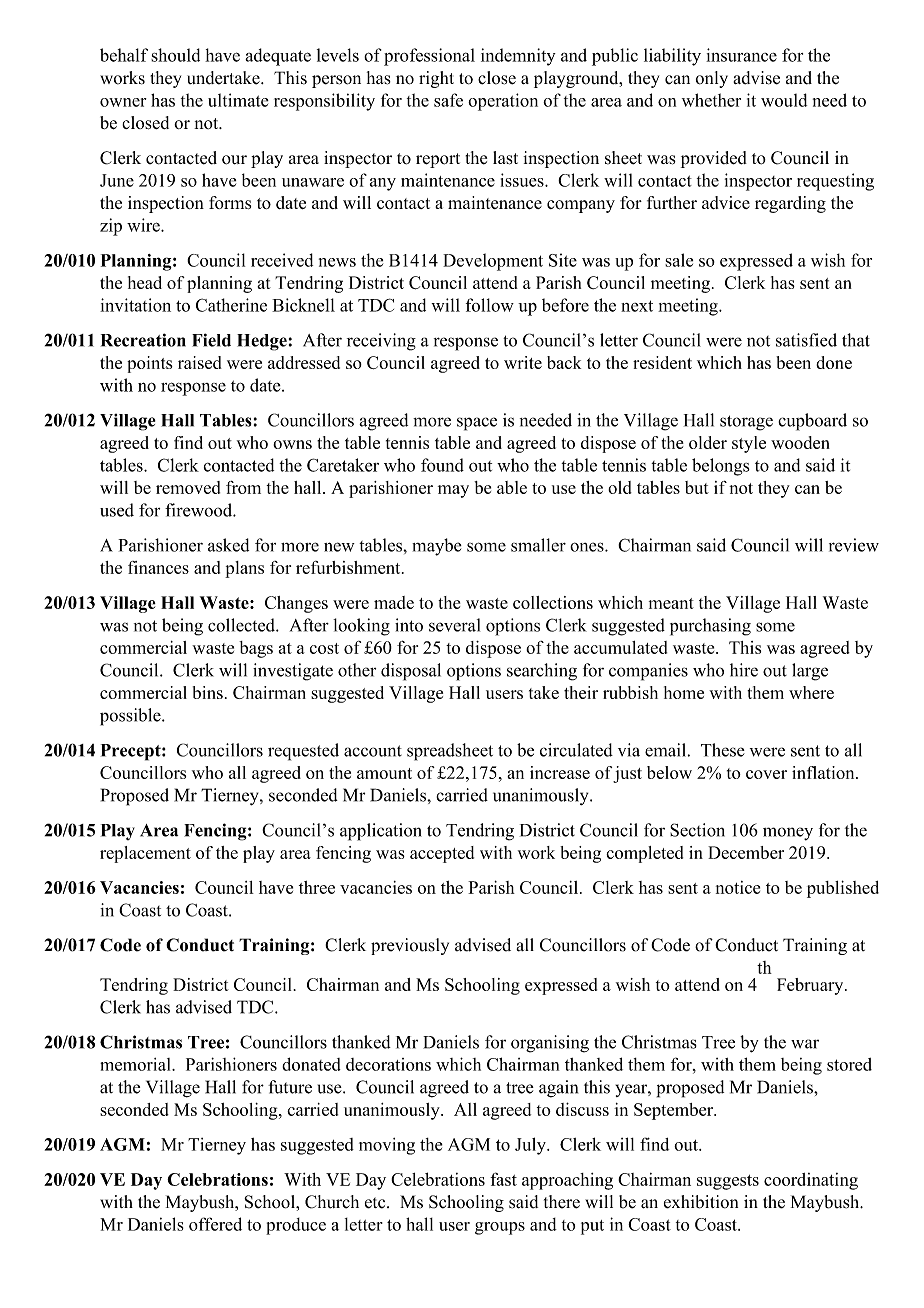 This image has width=924, height=1308. I want to click on fast, so click(503, 1179).
